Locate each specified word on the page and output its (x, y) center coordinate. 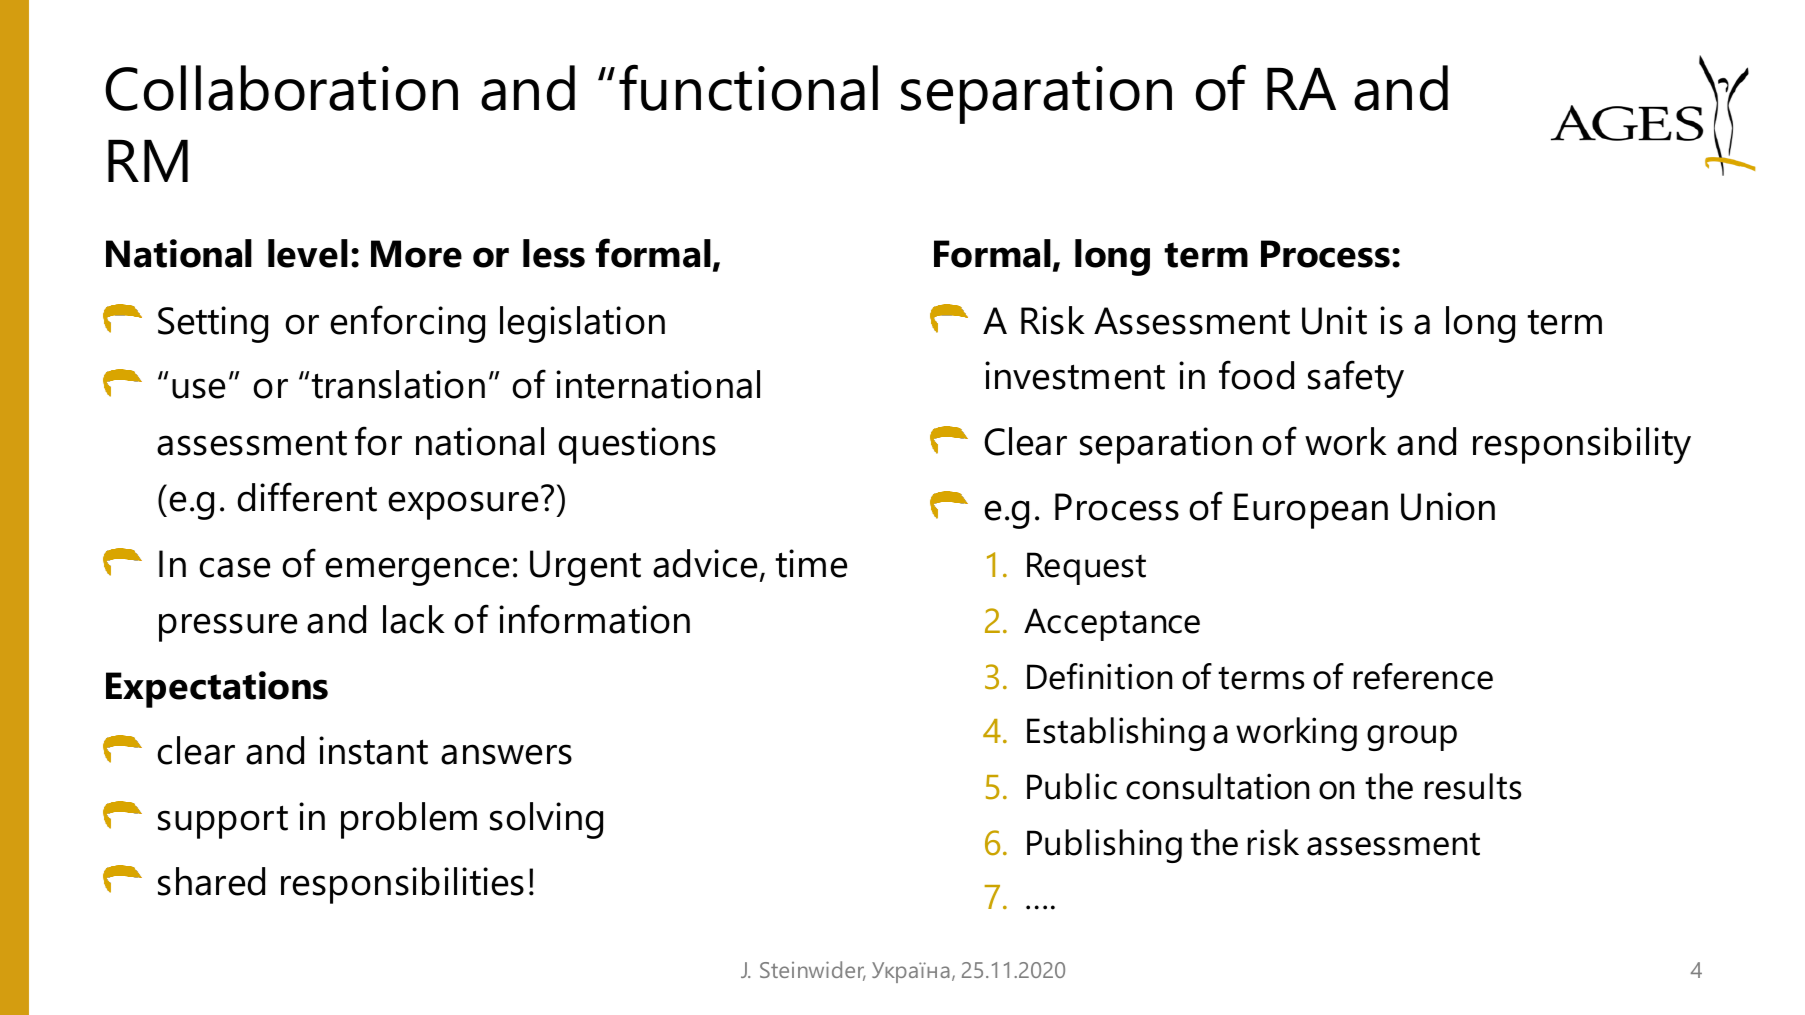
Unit (1334, 320)
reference (1423, 676)
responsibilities (402, 885)
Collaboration (281, 88)
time (811, 563)
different (307, 497)
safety (1356, 379)
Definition (1099, 676)
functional (748, 87)
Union (1448, 506)
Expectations (217, 689)
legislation (582, 324)
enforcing (407, 324)
